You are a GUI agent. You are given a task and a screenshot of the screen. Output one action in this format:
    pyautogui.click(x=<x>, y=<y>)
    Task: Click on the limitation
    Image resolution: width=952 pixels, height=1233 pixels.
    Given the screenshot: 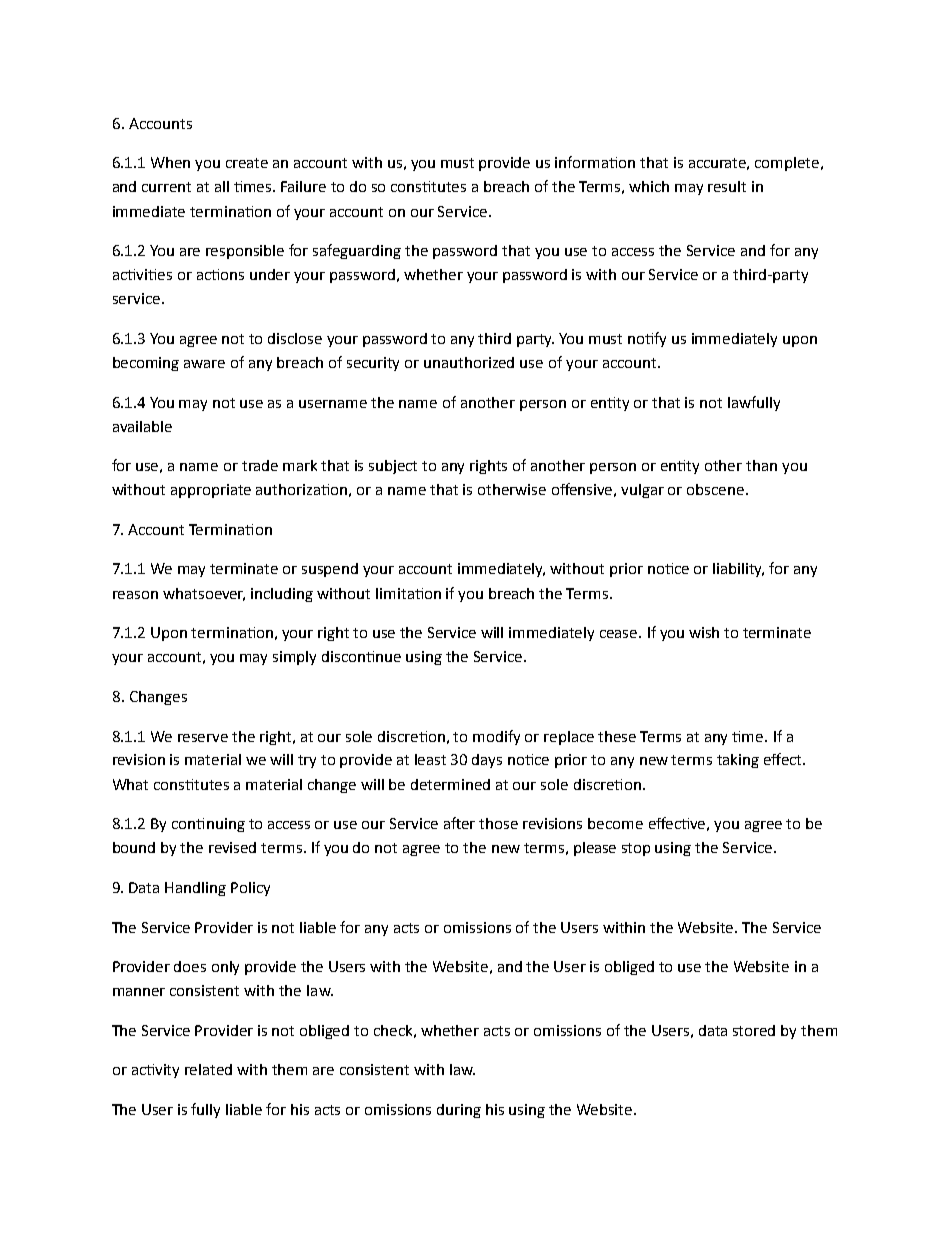 What is the action you would take?
    pyautogui.click(x=408, y=593)
